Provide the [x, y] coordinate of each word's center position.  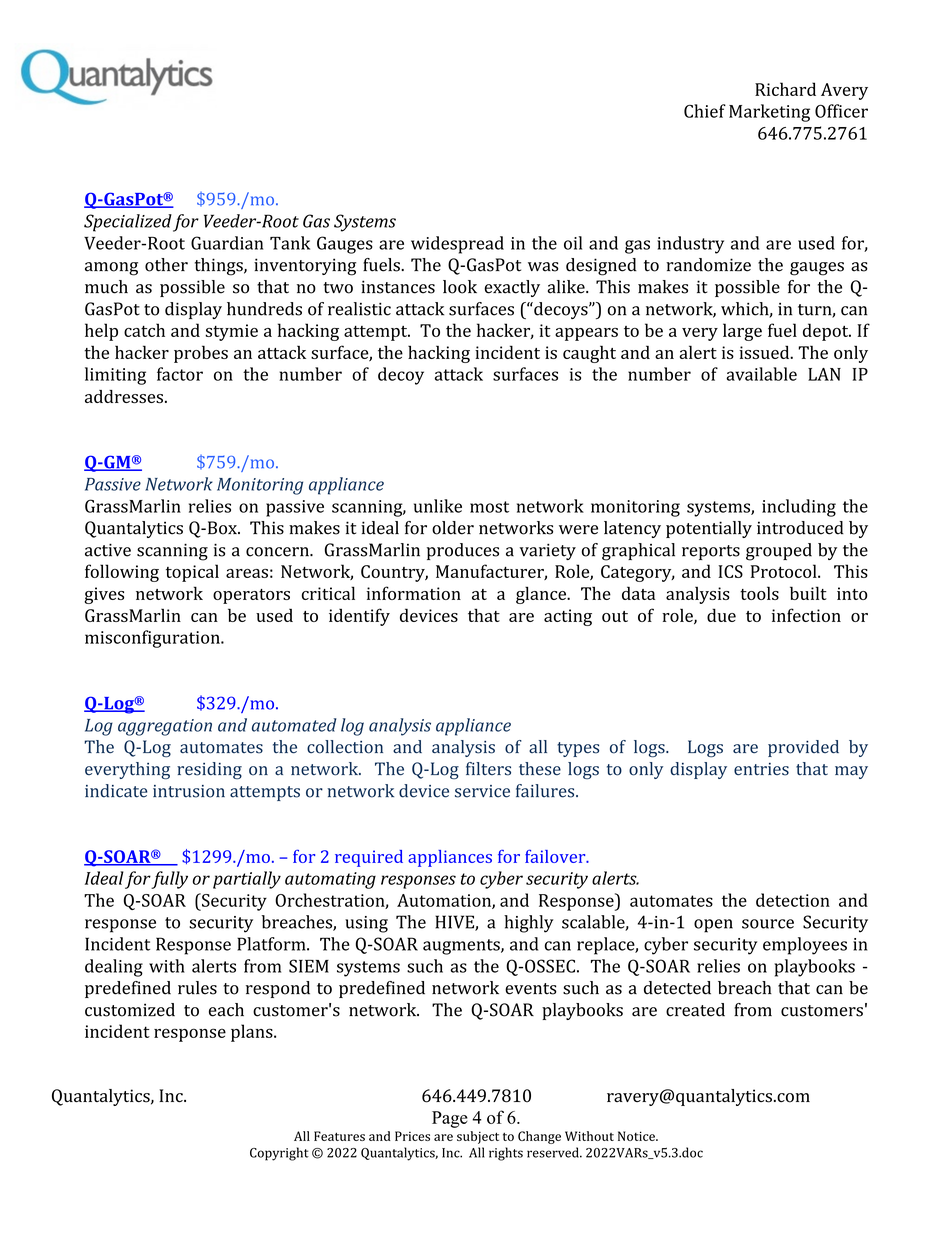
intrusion [189, 791]
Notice [637, 1136]
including [799, 508]
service [482, 791]
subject [478, 1137]
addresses [124, 396]
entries [761, 769]
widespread [457, 245]
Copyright [279, 1154]
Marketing [769, 113]
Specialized [128, 223]
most [489, 507]
